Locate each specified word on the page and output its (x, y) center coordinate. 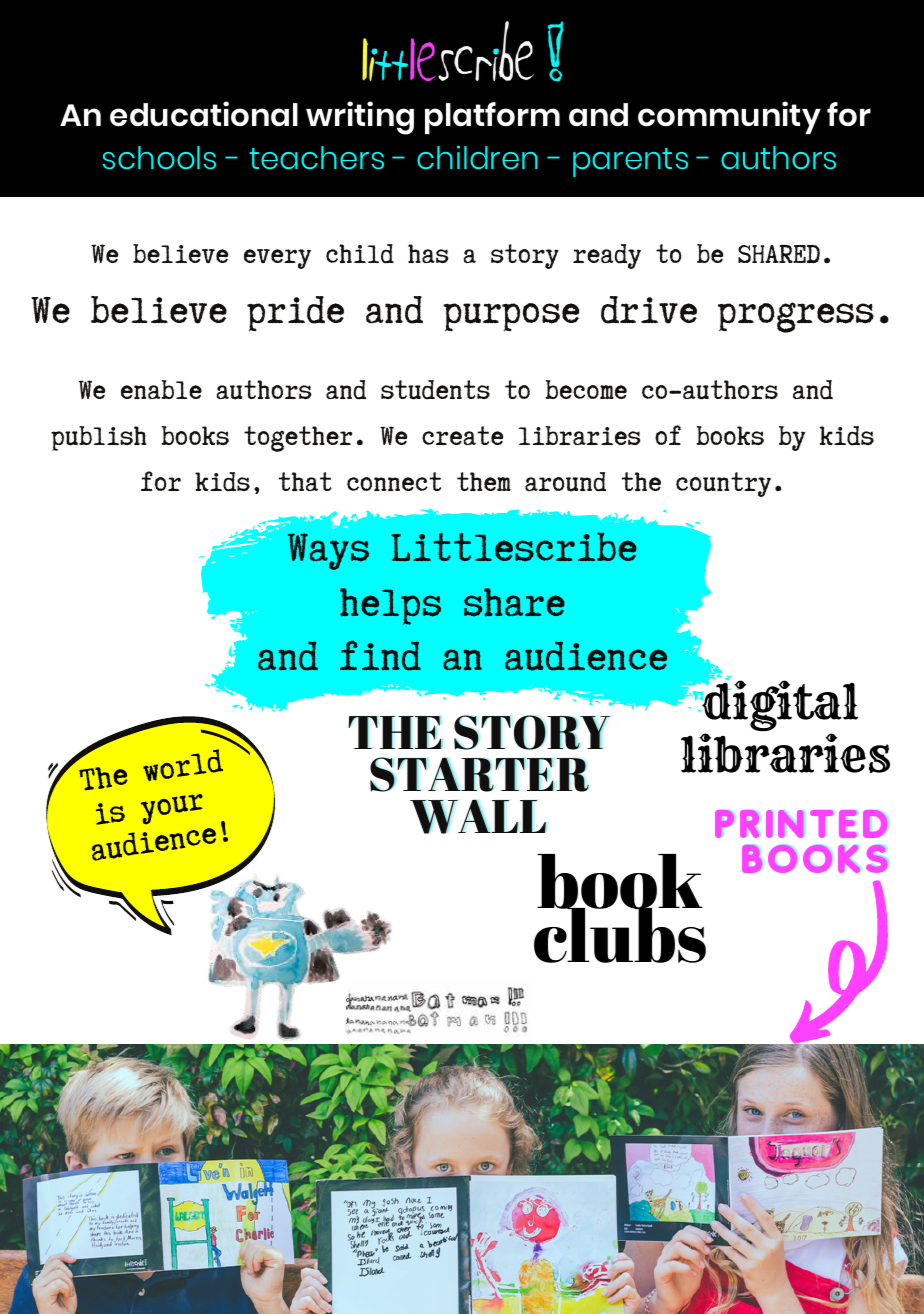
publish (98, 438)
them (484, 481)
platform (492, 118)
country (723, 484)
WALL (479, 817)
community (729, 117)
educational (204, 114)
